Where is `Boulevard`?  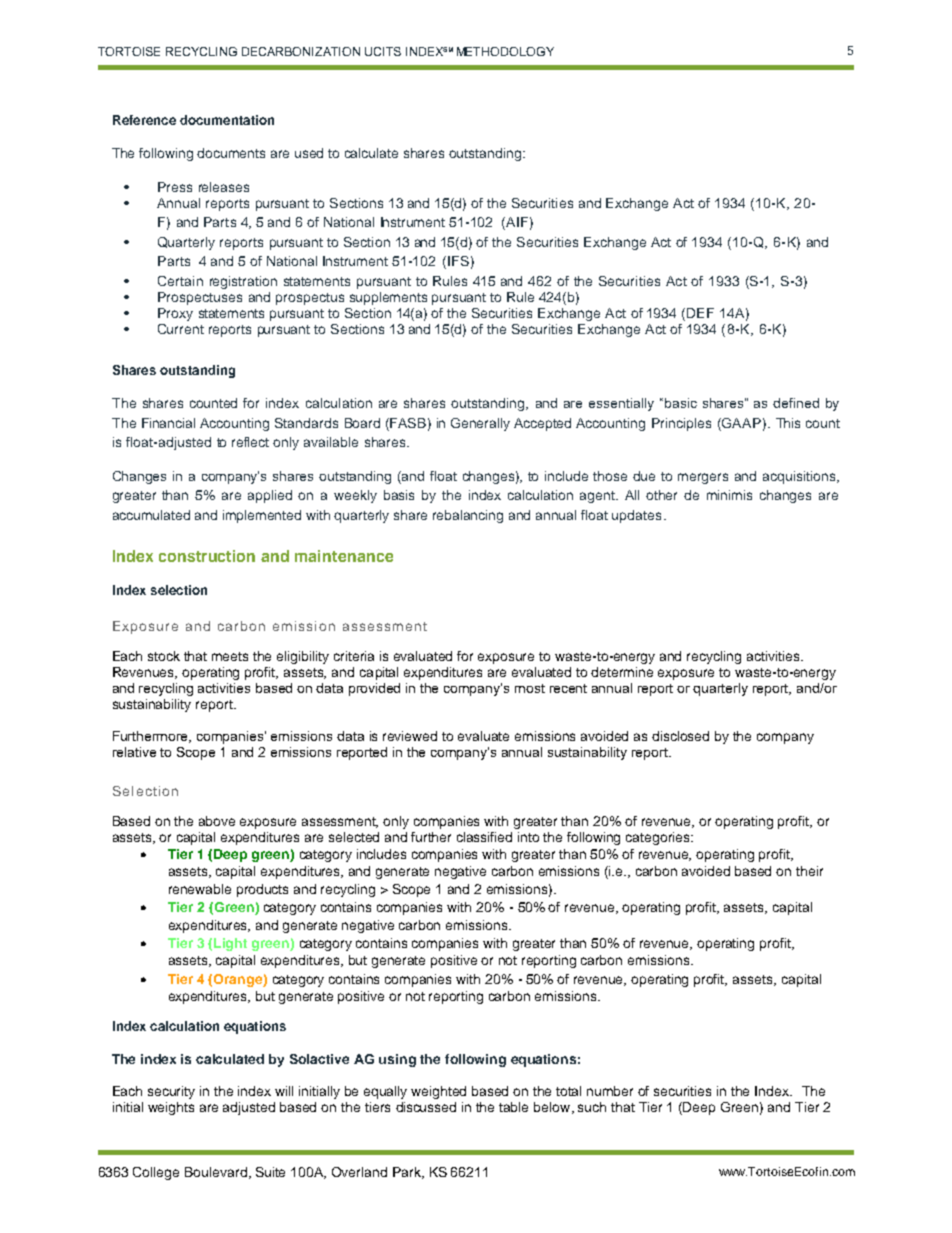 Boulevard is located at coordinates (216, 1172).
